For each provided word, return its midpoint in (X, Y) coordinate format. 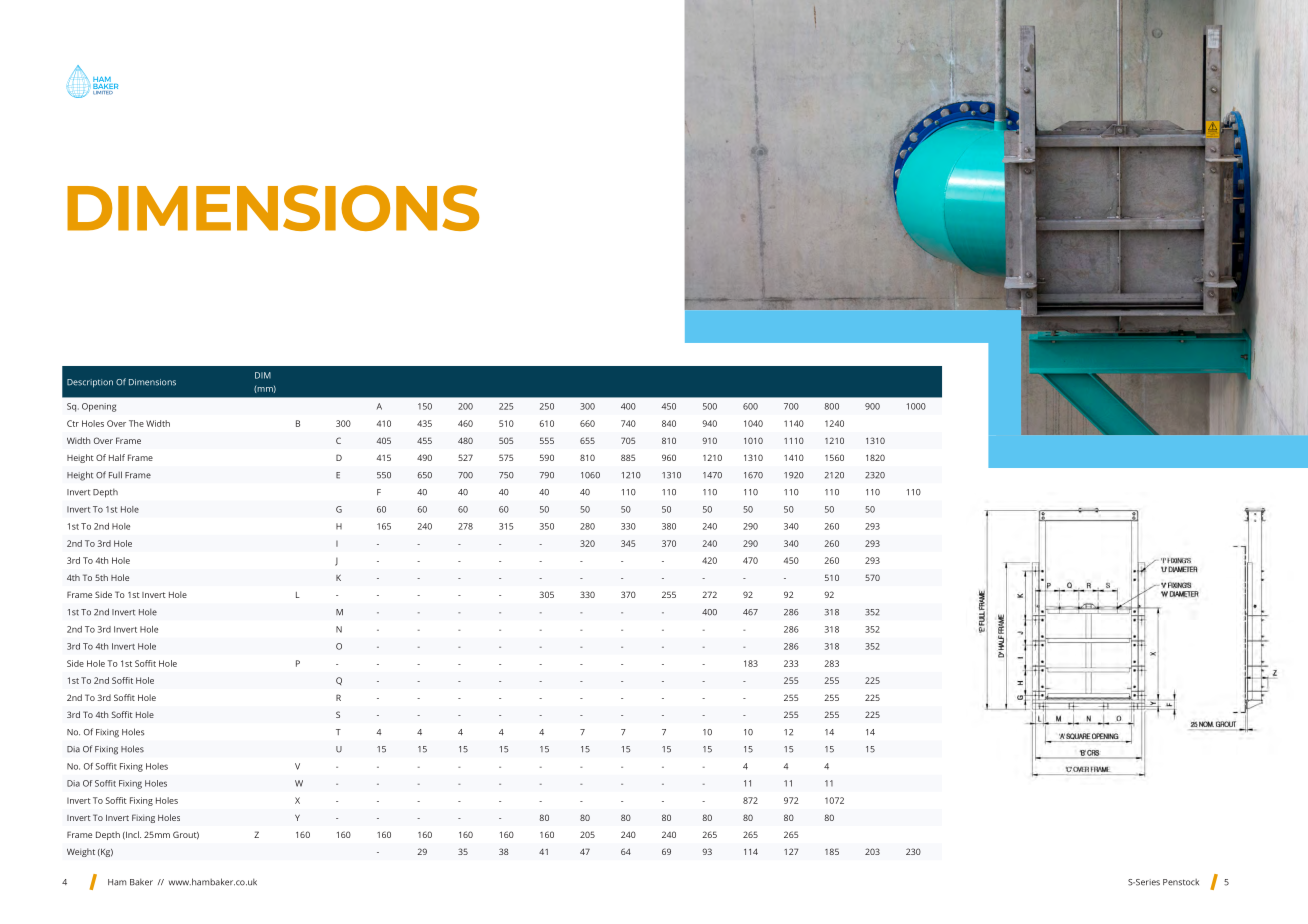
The (136, 423)
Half (117, 457)
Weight (81, 852)
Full (115, 475)
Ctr (73, 423)
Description (90, 383)
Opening (99, 407)
